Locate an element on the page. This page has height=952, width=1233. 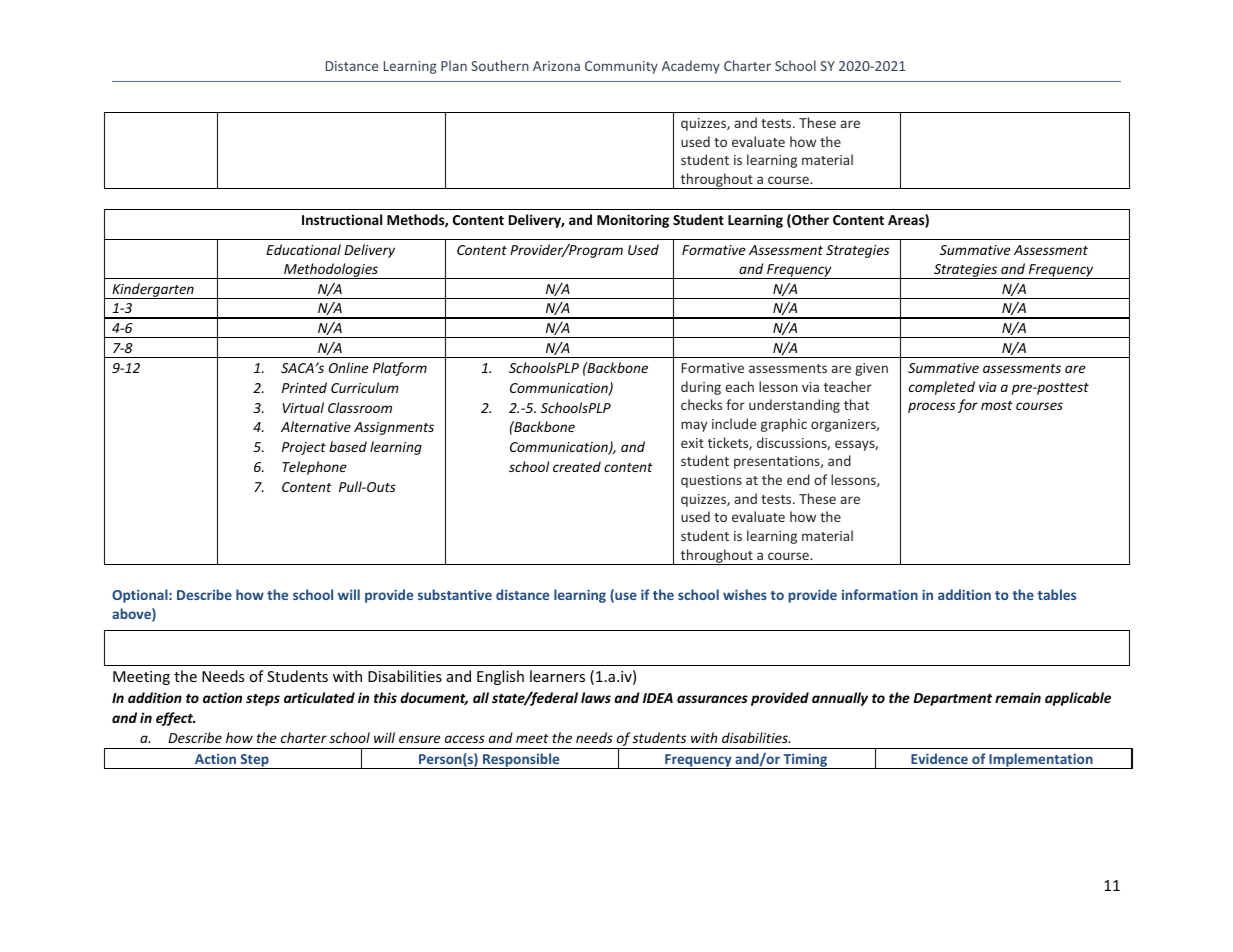
questions is located at coordinates (711, 481).
